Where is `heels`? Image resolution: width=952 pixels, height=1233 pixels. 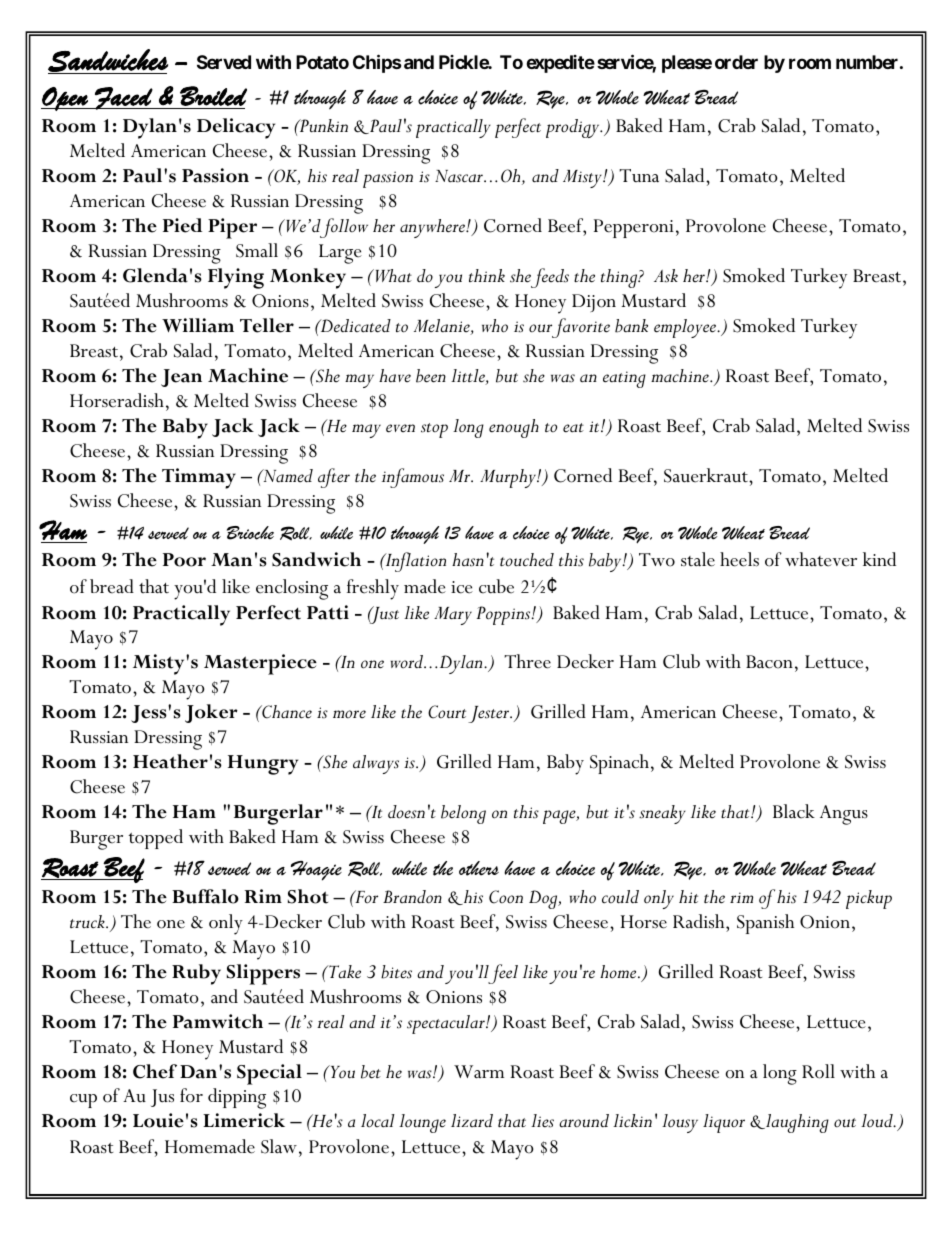 heels is located at coordinates (739, 559).
